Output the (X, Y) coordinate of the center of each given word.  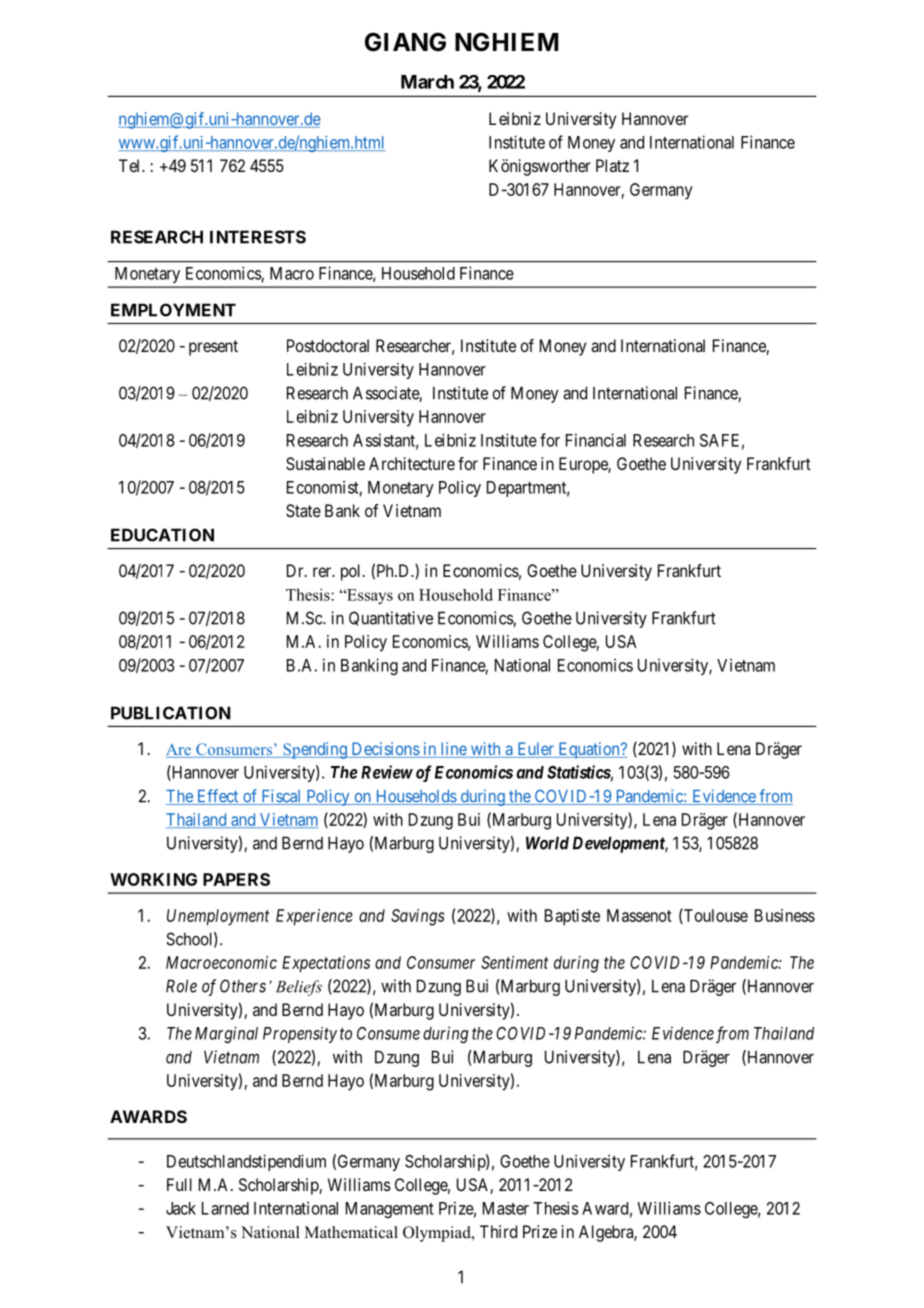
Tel (131, 165)
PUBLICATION (170, 713)
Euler (535, 750)
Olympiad (438, 1234)
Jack (181, 1208)
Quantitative (391, 618)
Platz (612, 165)
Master (506, 1208)
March (427, 82)
